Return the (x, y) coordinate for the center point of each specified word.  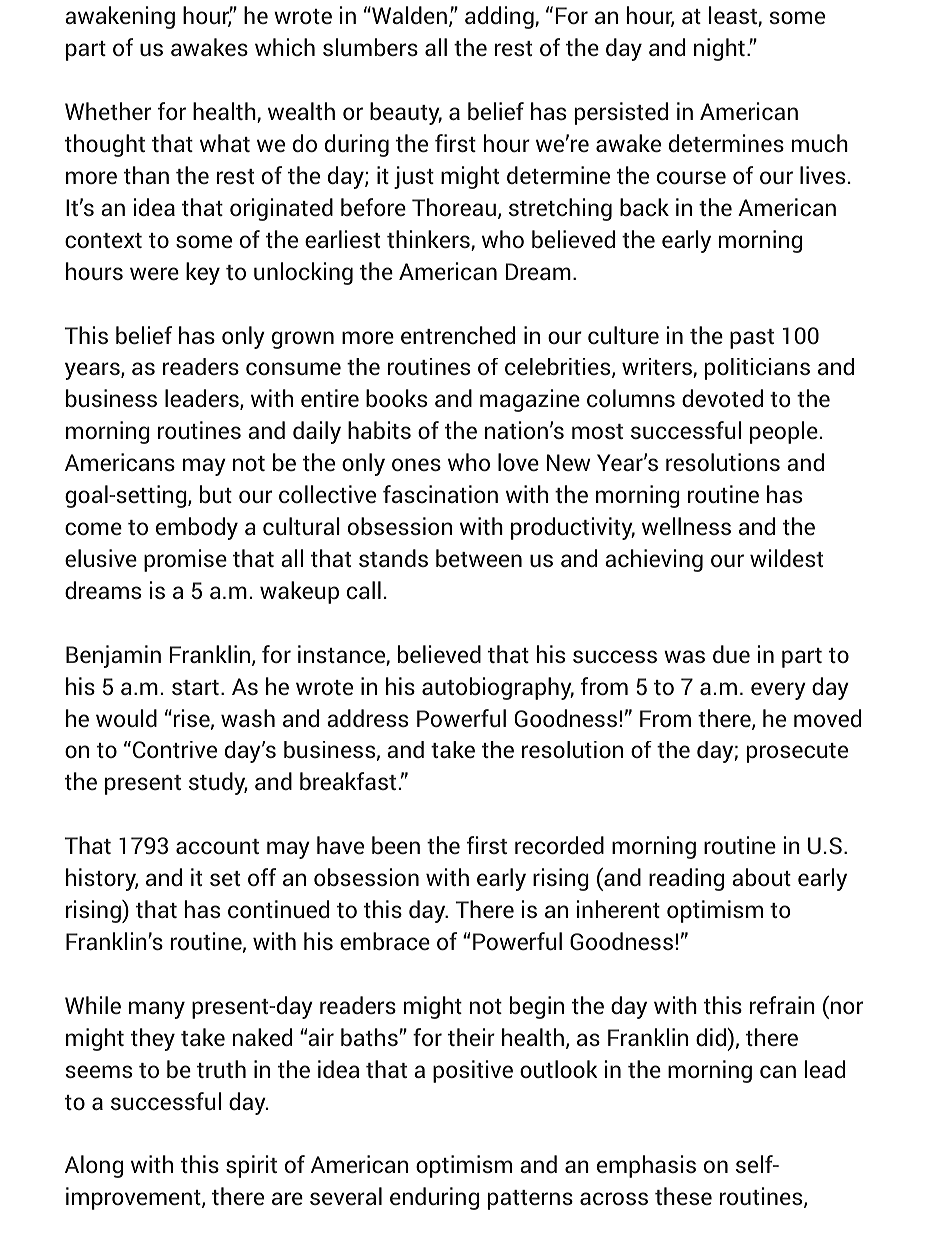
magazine (530, 400)
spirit (251, 1166)
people (784, 432)
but (216, 494)
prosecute (797, 753)
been (396, 845)
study (218, 783)
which (285, 47)
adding (500, 17)
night (719, 49)
